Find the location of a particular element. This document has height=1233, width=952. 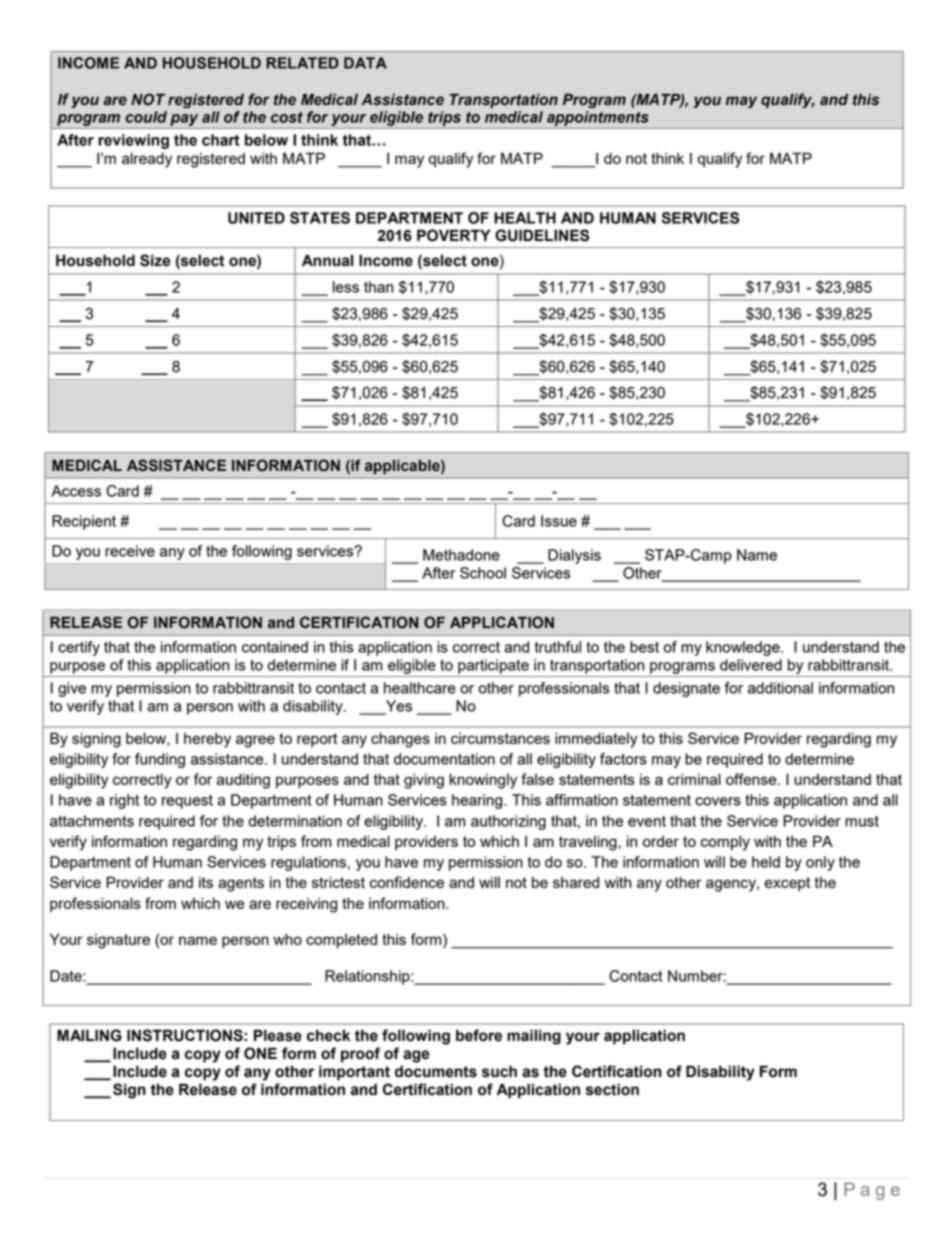

offense is located at coordinates (752, 779).
